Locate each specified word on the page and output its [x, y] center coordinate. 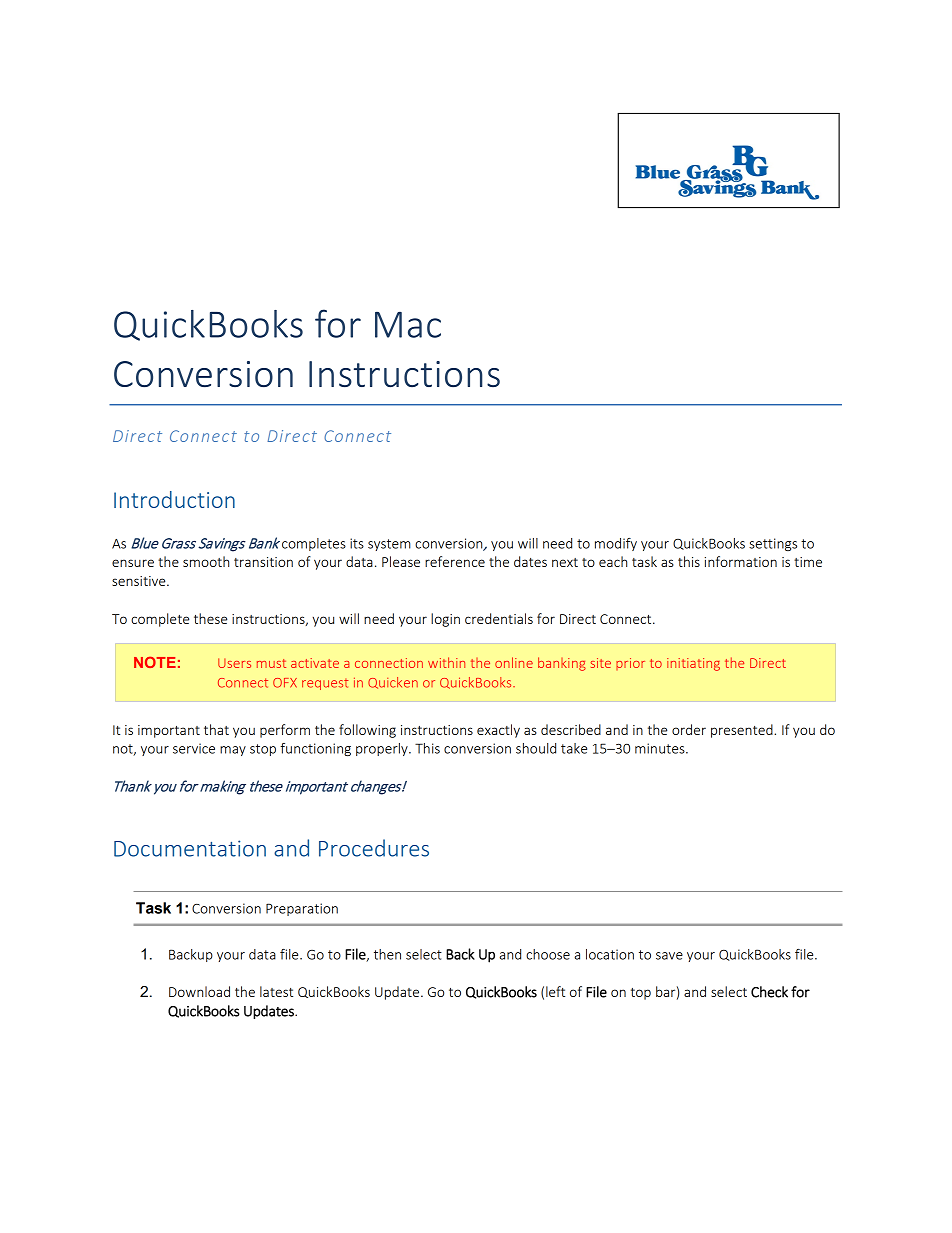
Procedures [374, 848]
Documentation [190, 848]
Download [199, 991]
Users [234, 663]
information [741, 561]
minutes [661, 748]
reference [455, 561]
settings [773, 544]
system [389, 545]
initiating [693, 664]
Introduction [174, 499]
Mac [408, 325]
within [446, 662]
